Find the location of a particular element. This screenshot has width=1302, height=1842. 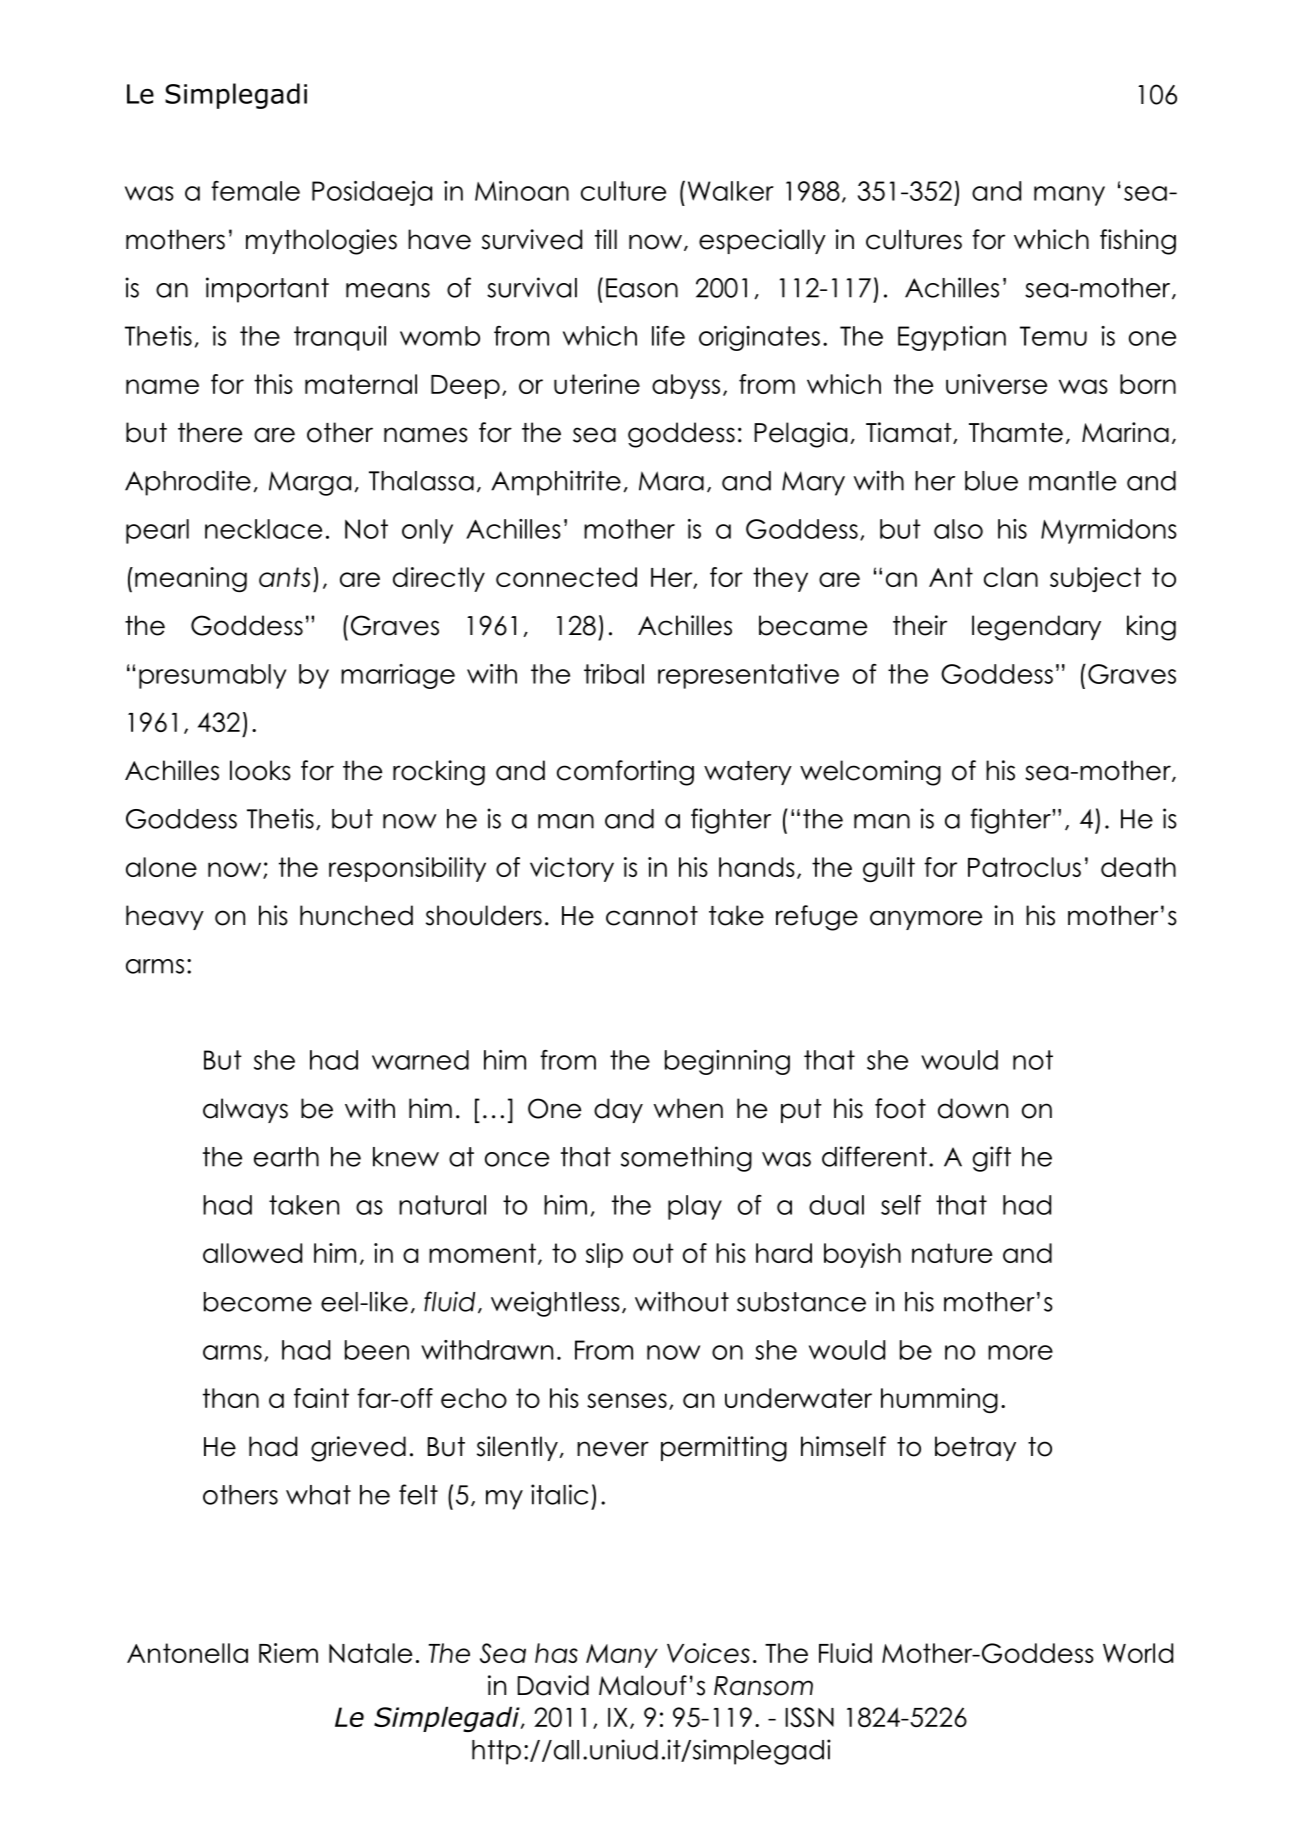

looks is located at coordinates (260, 770).
